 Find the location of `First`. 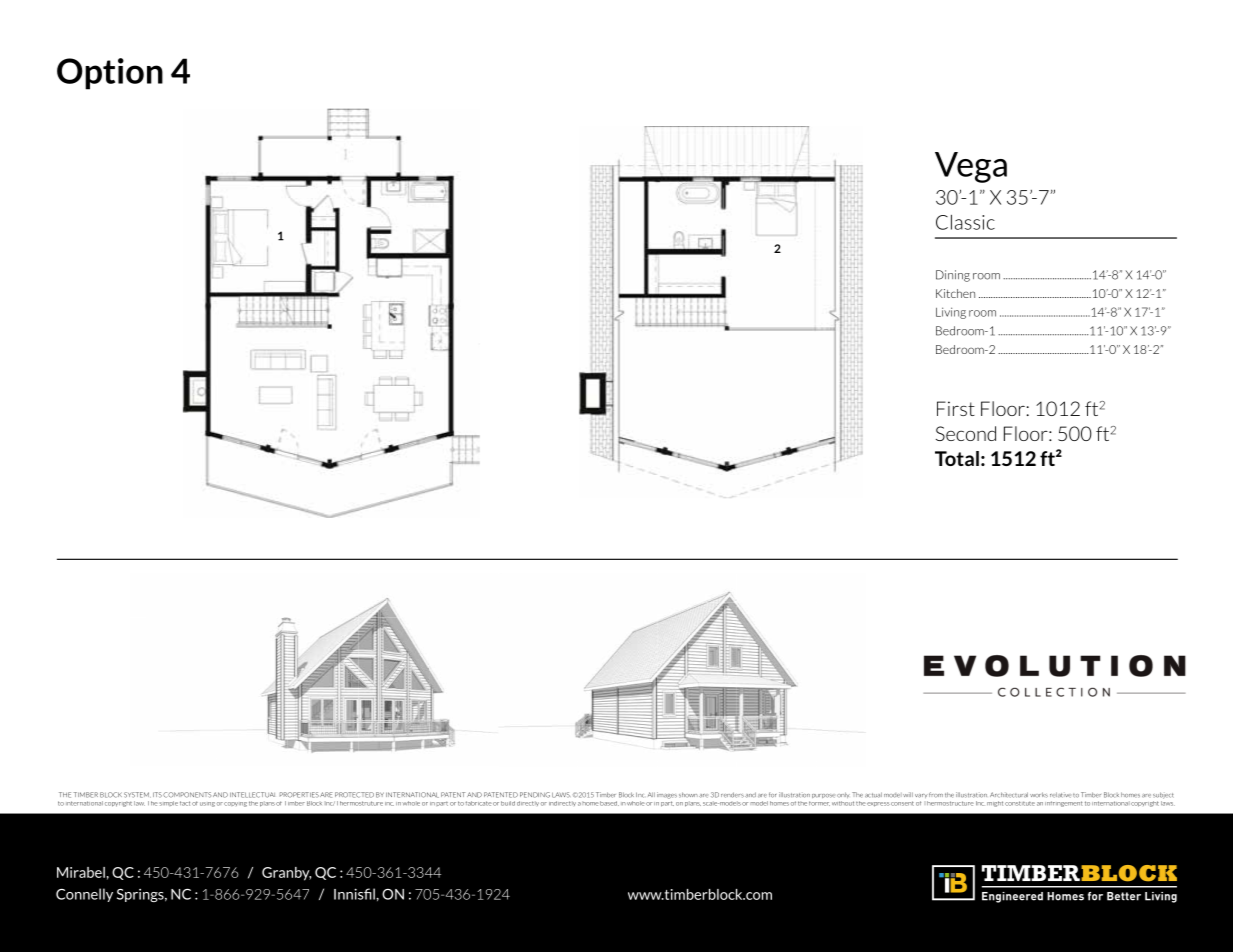

First is located at coordinates (956, 408).
